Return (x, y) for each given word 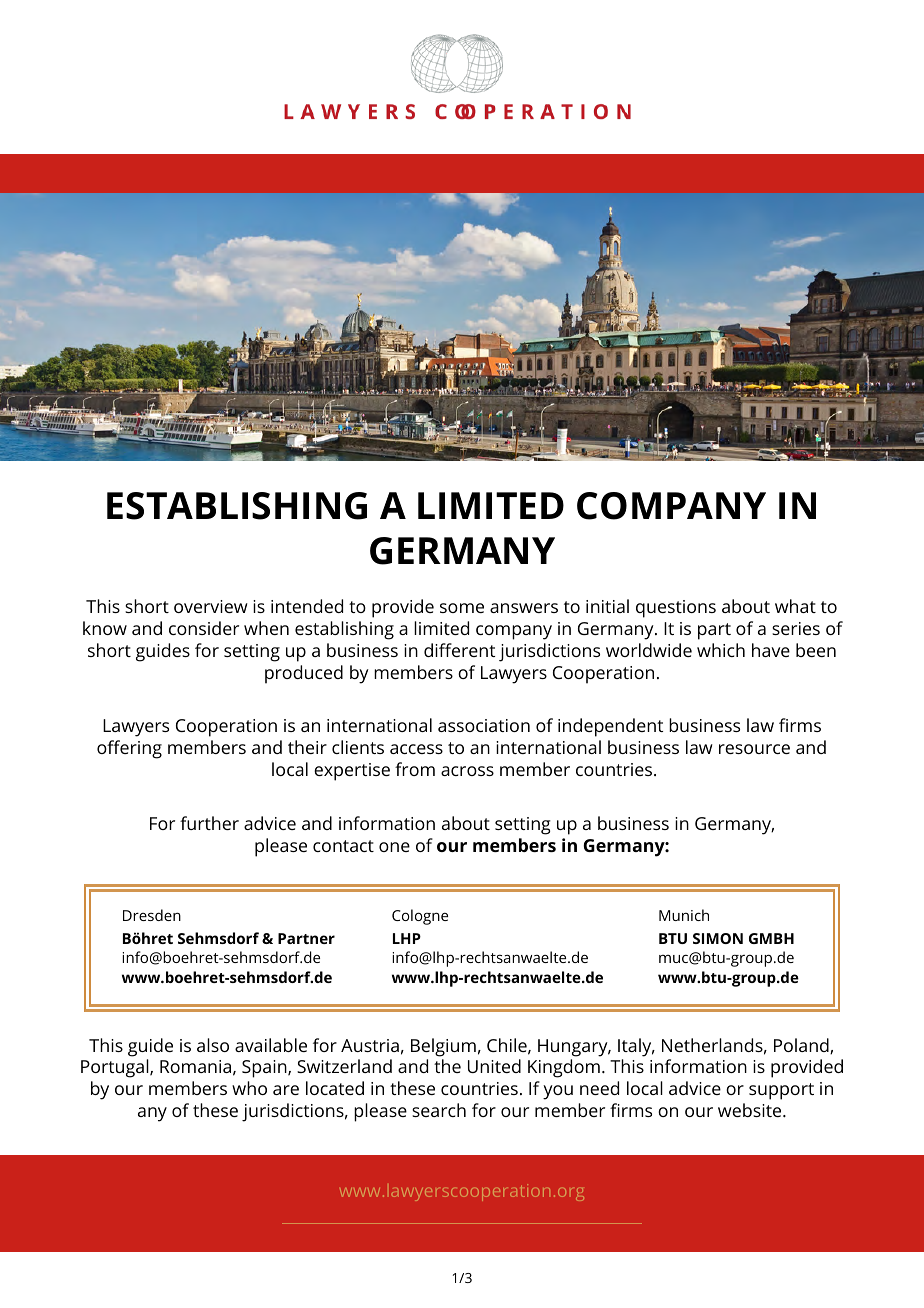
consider (204, 628)
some (462, 608)
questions (676, 609)
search (439, 1110)
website (751, 1110)
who (249, 1088)
